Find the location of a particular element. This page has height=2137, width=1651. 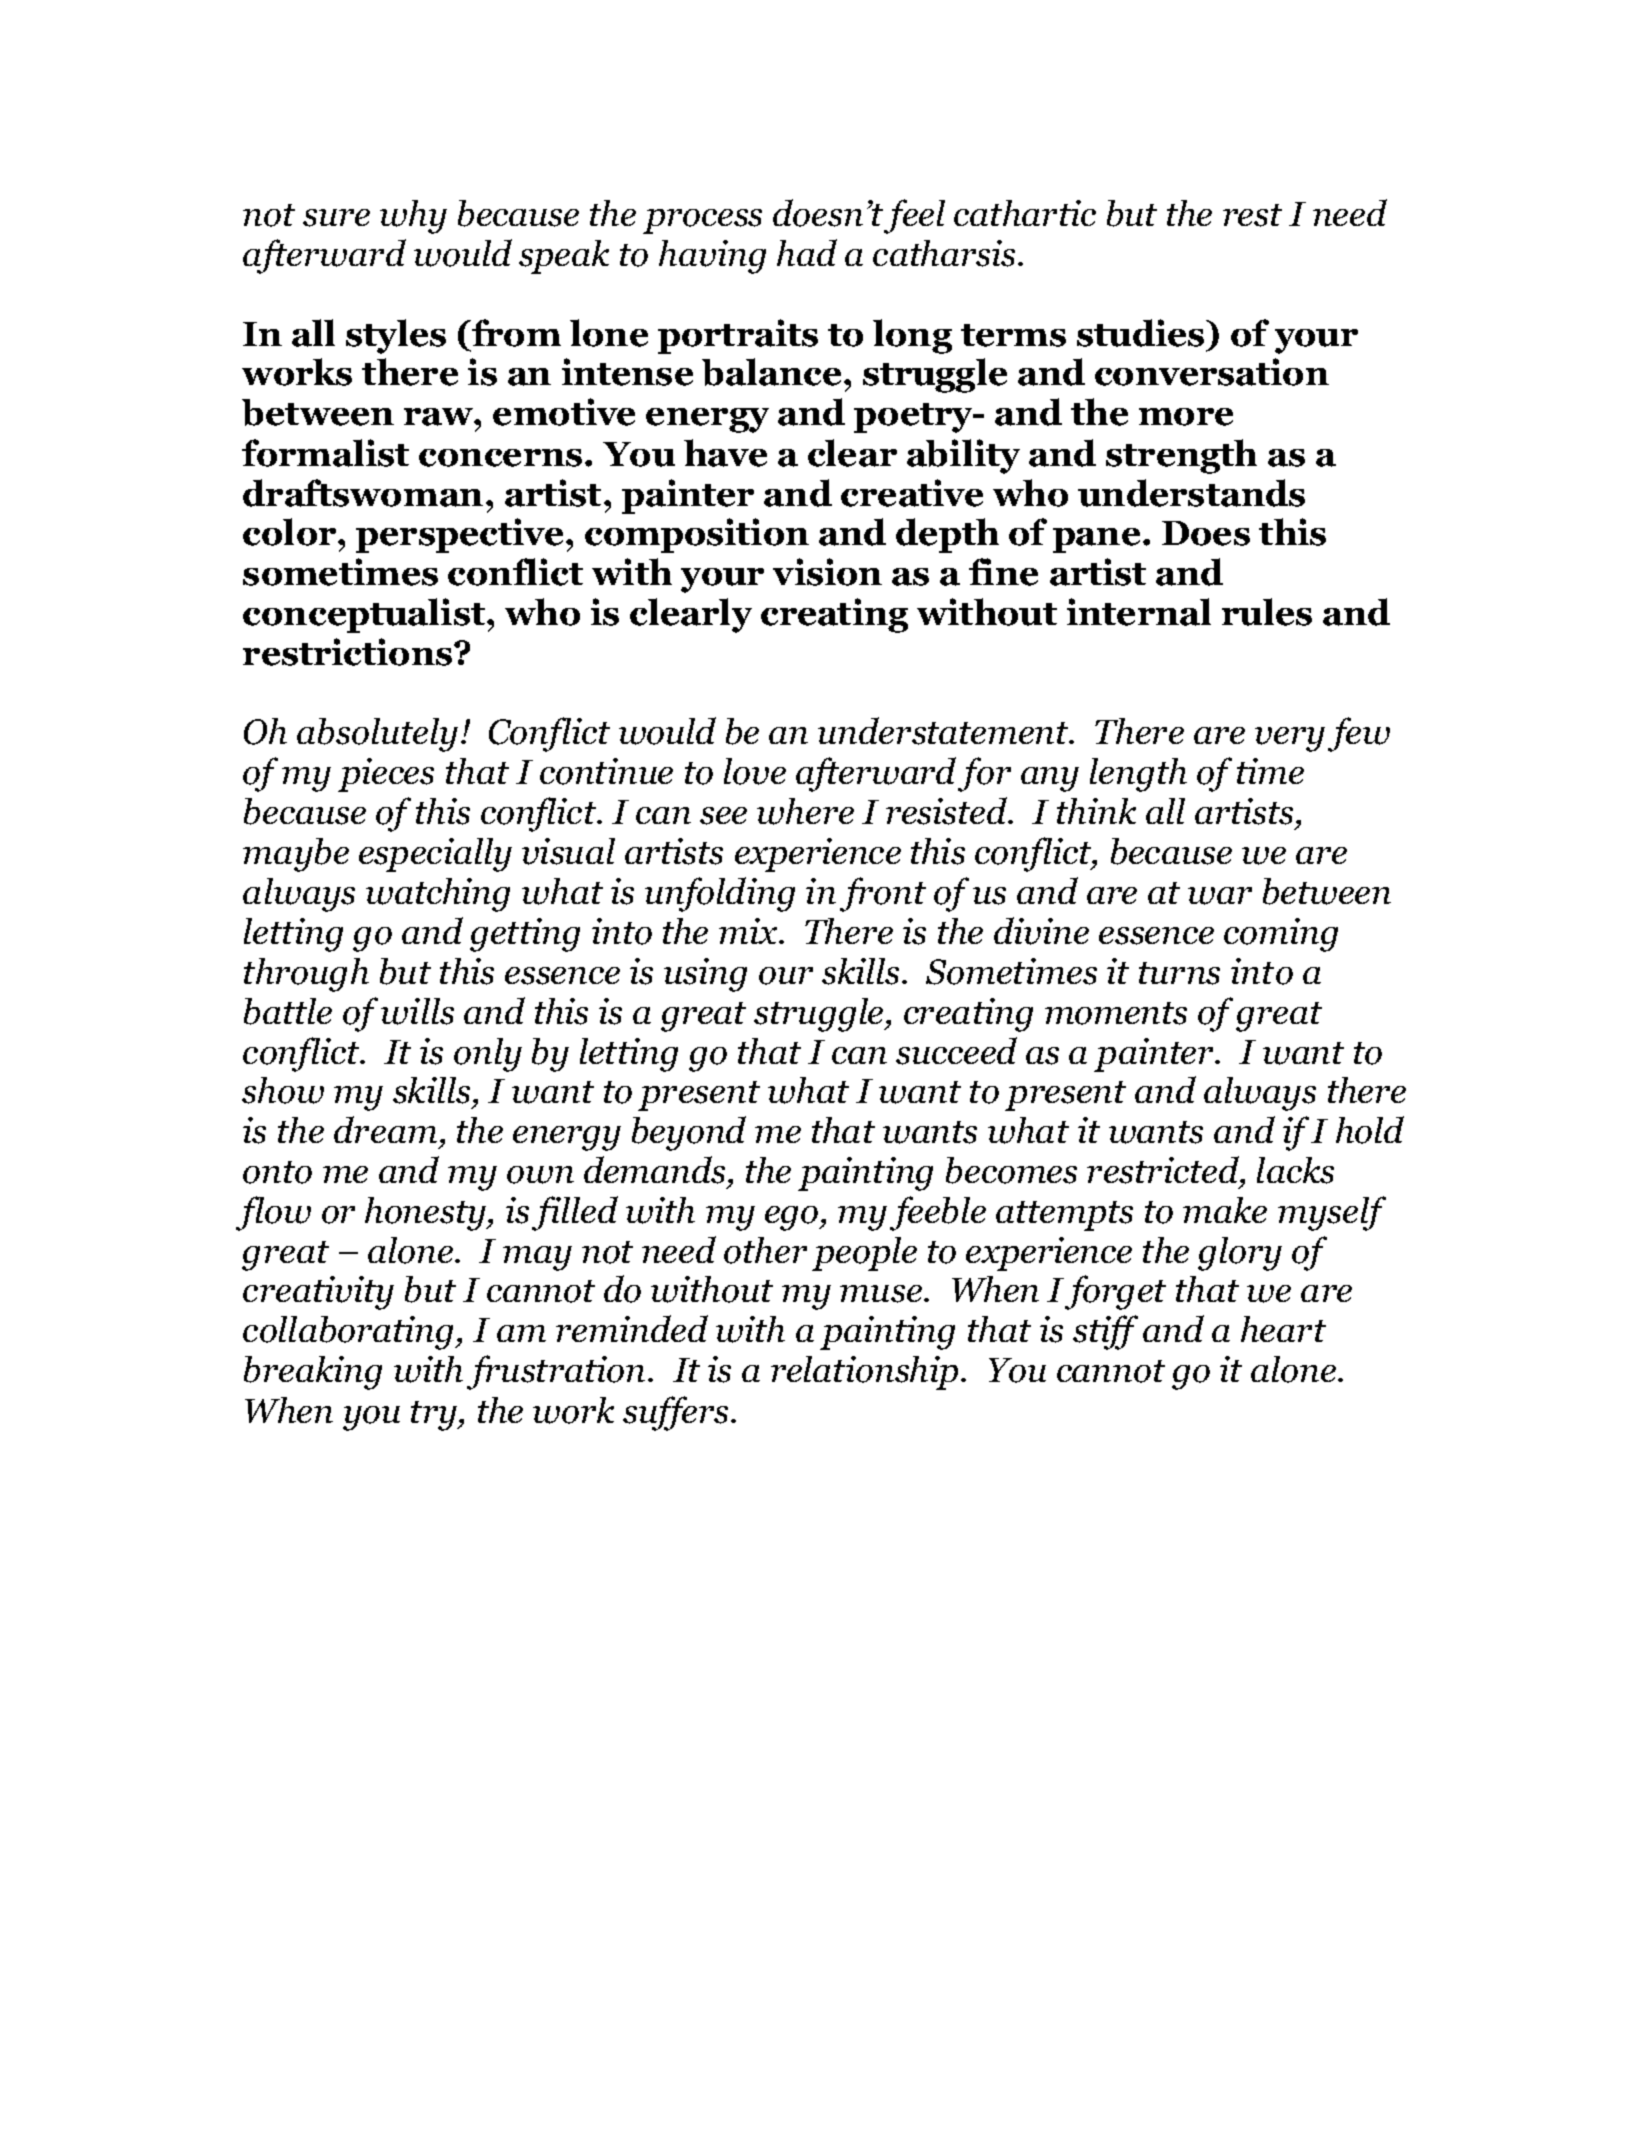

had is located at coordinates (807, 252).
